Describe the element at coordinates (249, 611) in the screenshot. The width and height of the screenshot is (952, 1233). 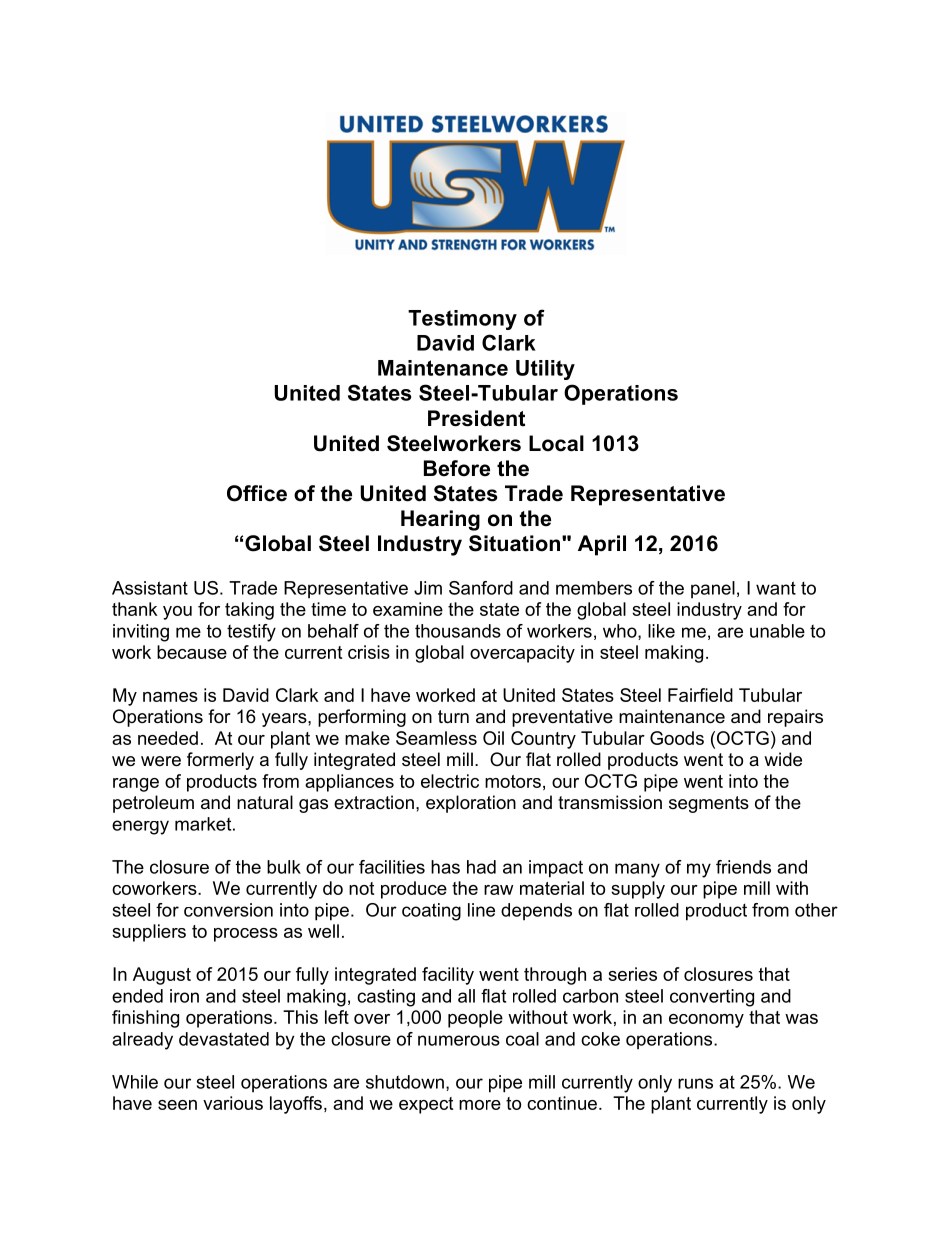
I see `taking` at that location.
